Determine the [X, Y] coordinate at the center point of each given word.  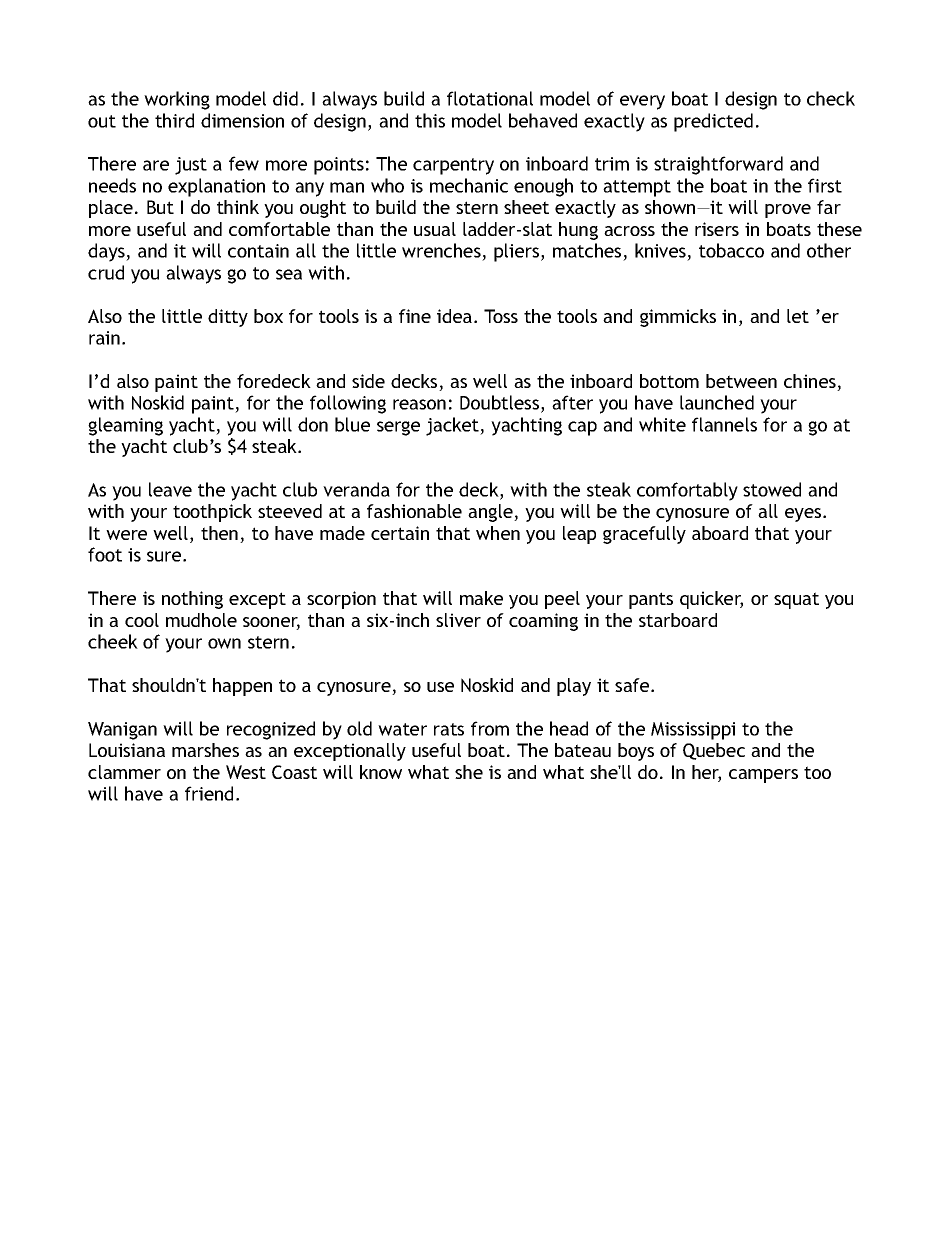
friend [209, 793]
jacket [453, 426]
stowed [772, 489]
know [381, 772]
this [430, 120]
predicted [713, 122]
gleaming [125, 426]
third [174, 120]
